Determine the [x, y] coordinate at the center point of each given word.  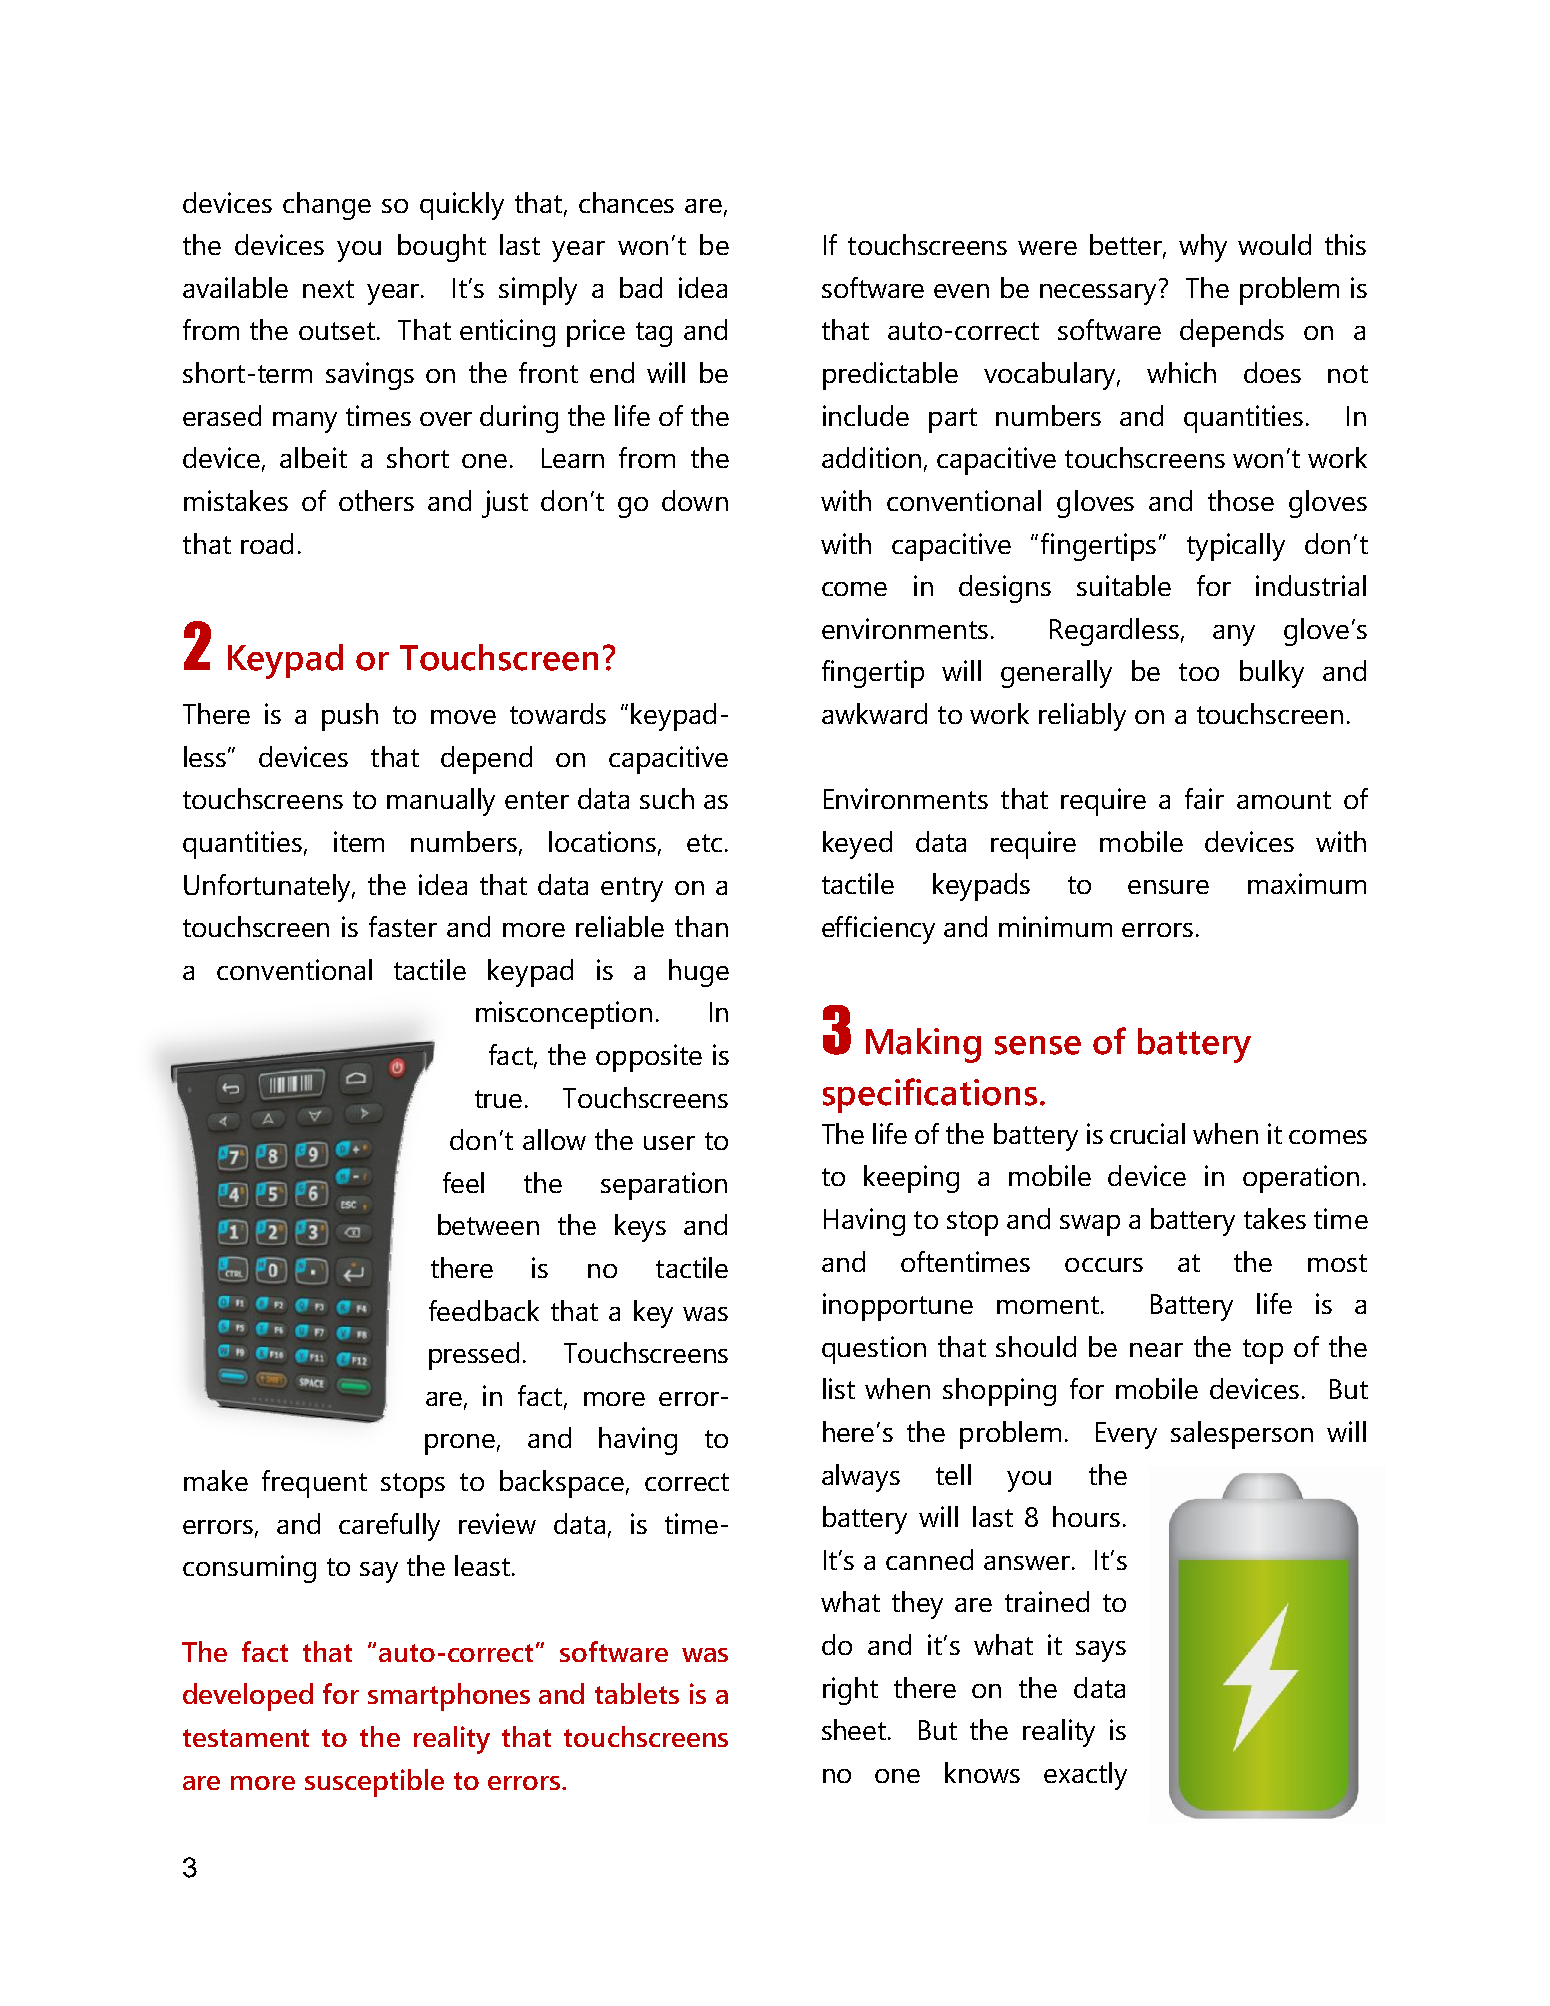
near [1156, 1350]
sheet [855, 1729]
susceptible [374, 1783]
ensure [1168, 887]
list [839, 1388]
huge [699, 973]
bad [641, 287]
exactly [1085, 1776]
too [1199, 672]
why [1203, 248]
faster [403, 926]
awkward [874, 713]
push [350, 717]
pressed [474, 1356]
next [328, 289]
